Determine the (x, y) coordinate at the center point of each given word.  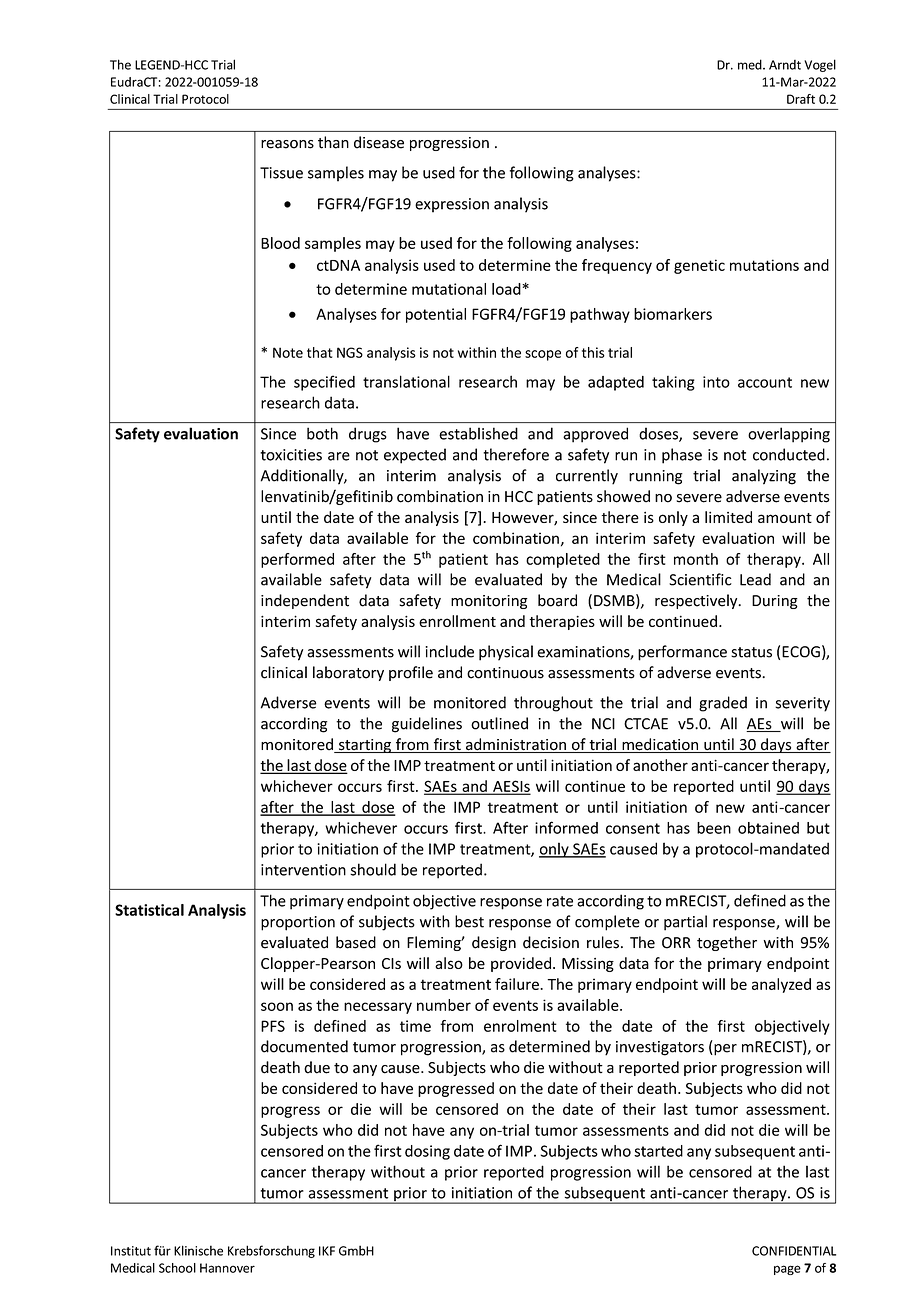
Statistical (149, 910)
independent (305, 601)
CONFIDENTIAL (794, 1251)
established (478, 433)
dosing (427, 1152)
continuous (505, 673)
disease (379, 142)
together (727, 943)
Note (288, 352)
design (494, 943)
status (751, 652)
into (716, 382)
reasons (287, 144)
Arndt (785, 65)
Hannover (227, 1268)
